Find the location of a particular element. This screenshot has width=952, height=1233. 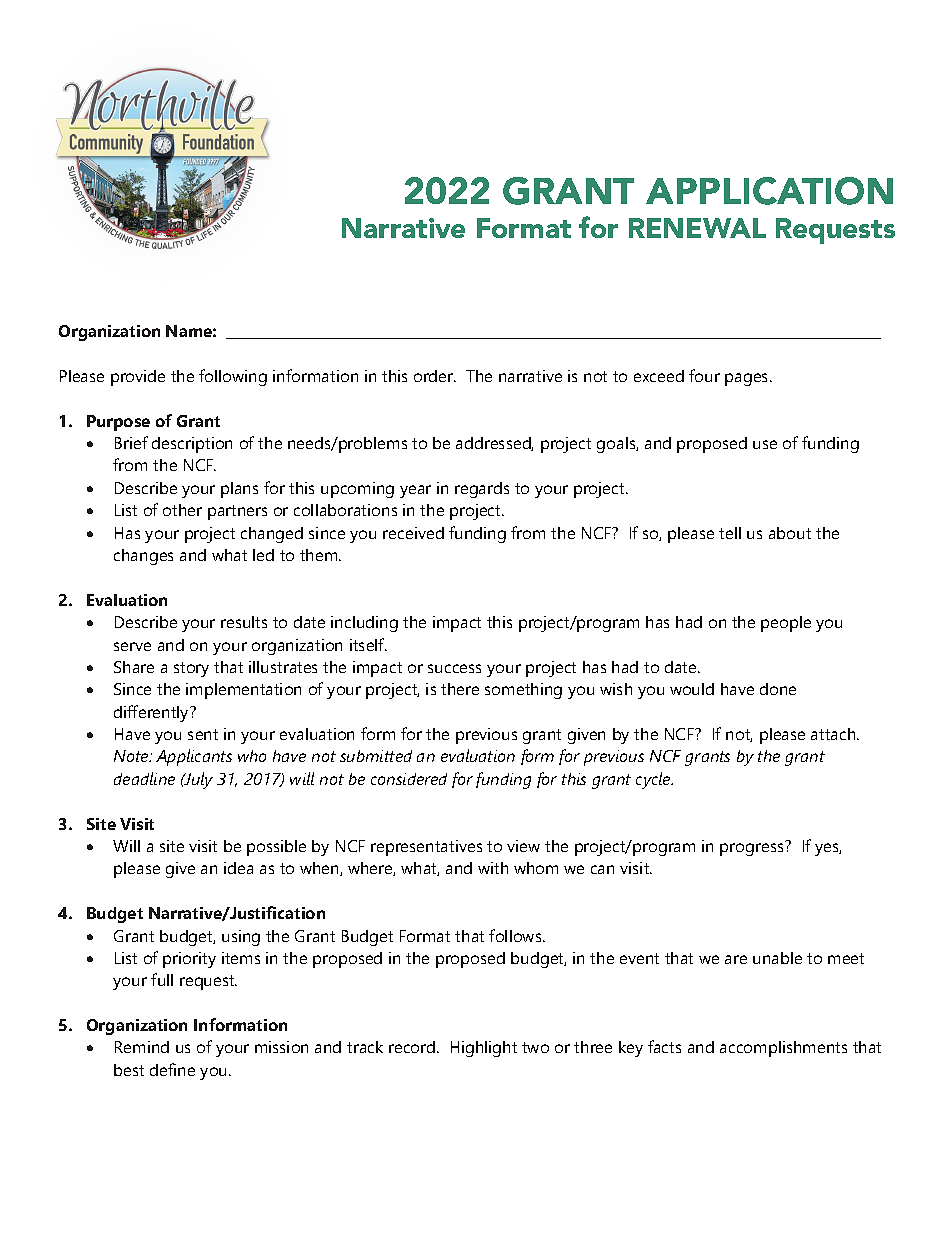

there is located at coordinates (460, 689).
